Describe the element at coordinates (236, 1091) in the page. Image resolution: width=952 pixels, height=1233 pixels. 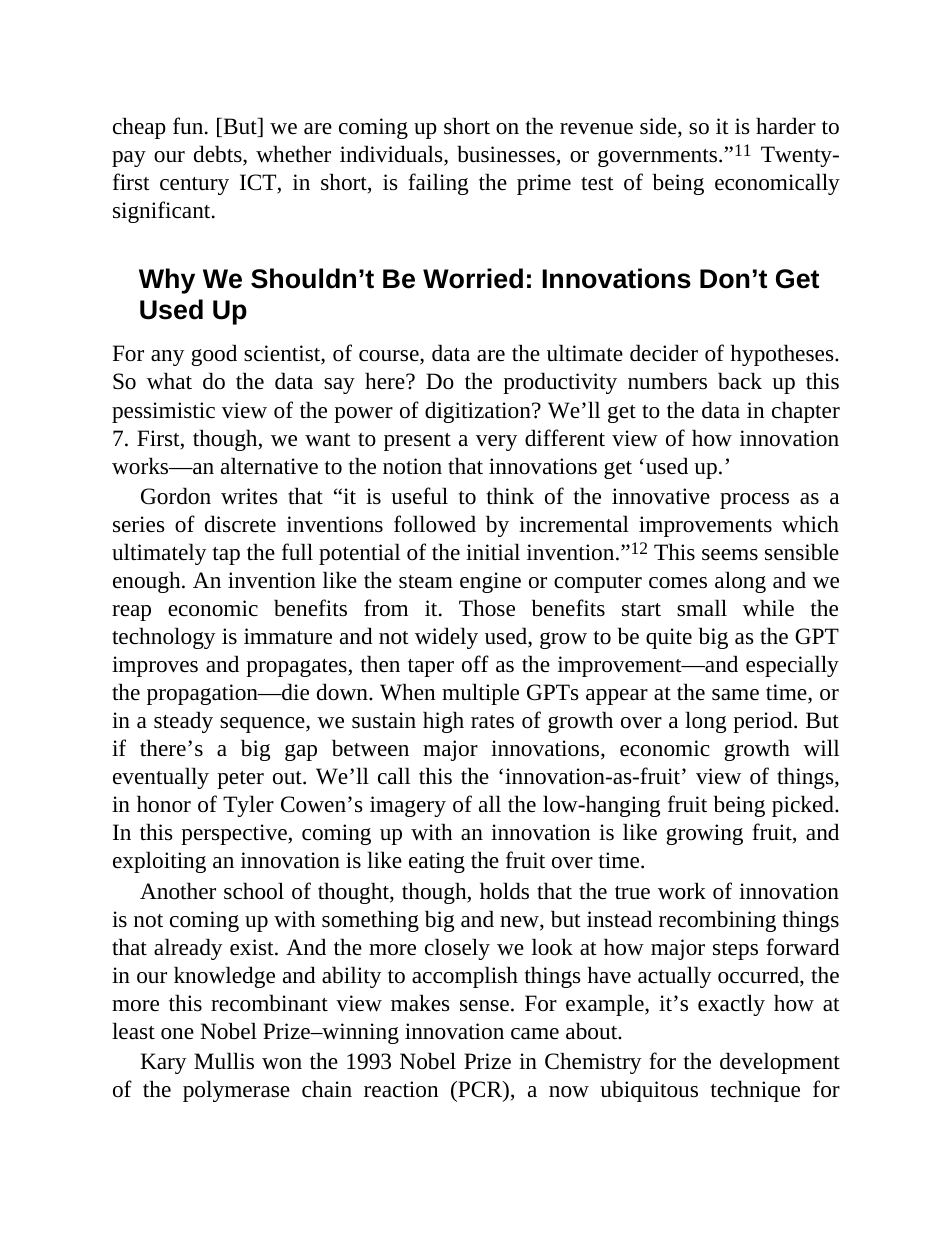
I see `polymerase` at that location.
